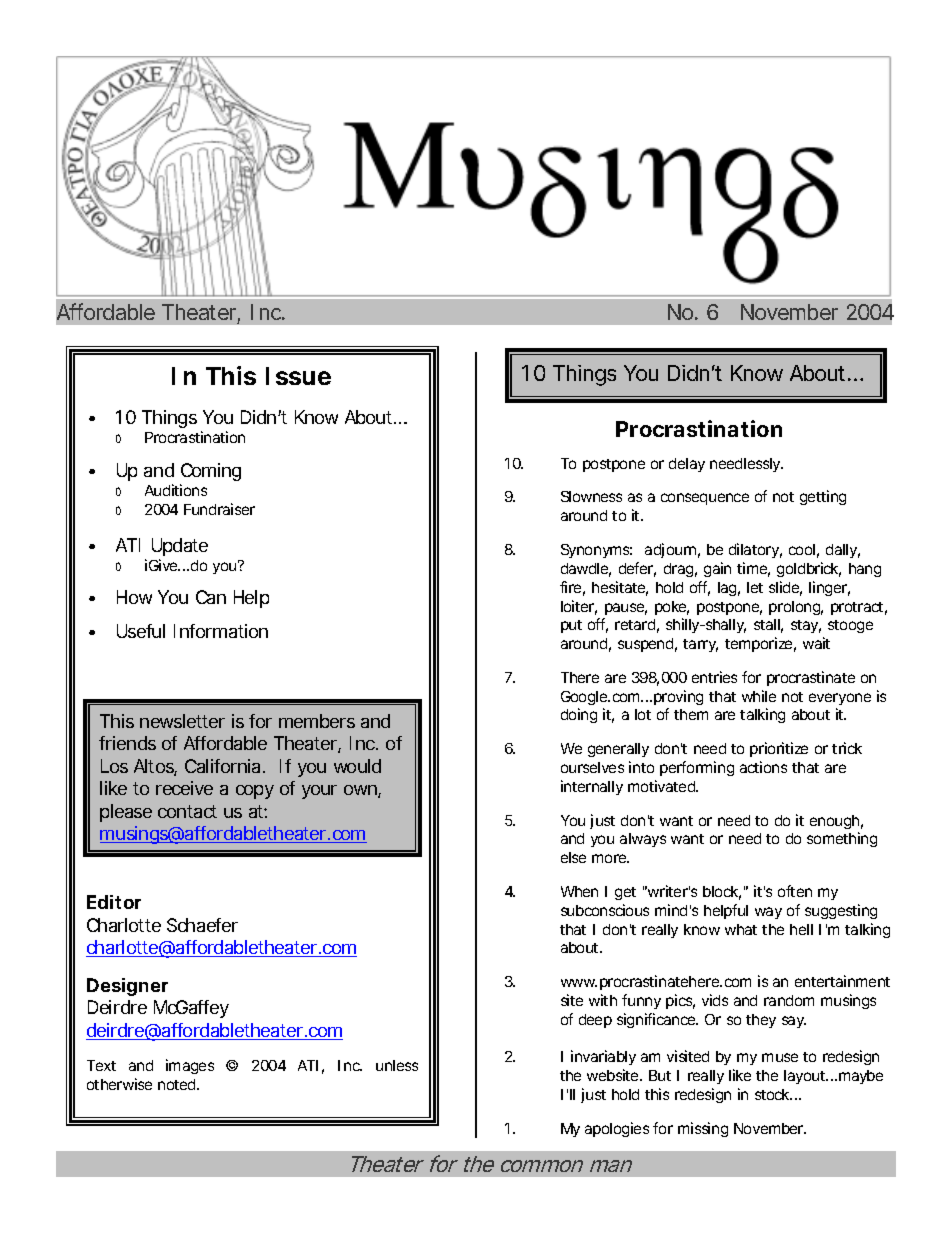  What do you see at coordinates (180, 547) in the screenshot?
I see `Update` at bounding box center [180, 547].
